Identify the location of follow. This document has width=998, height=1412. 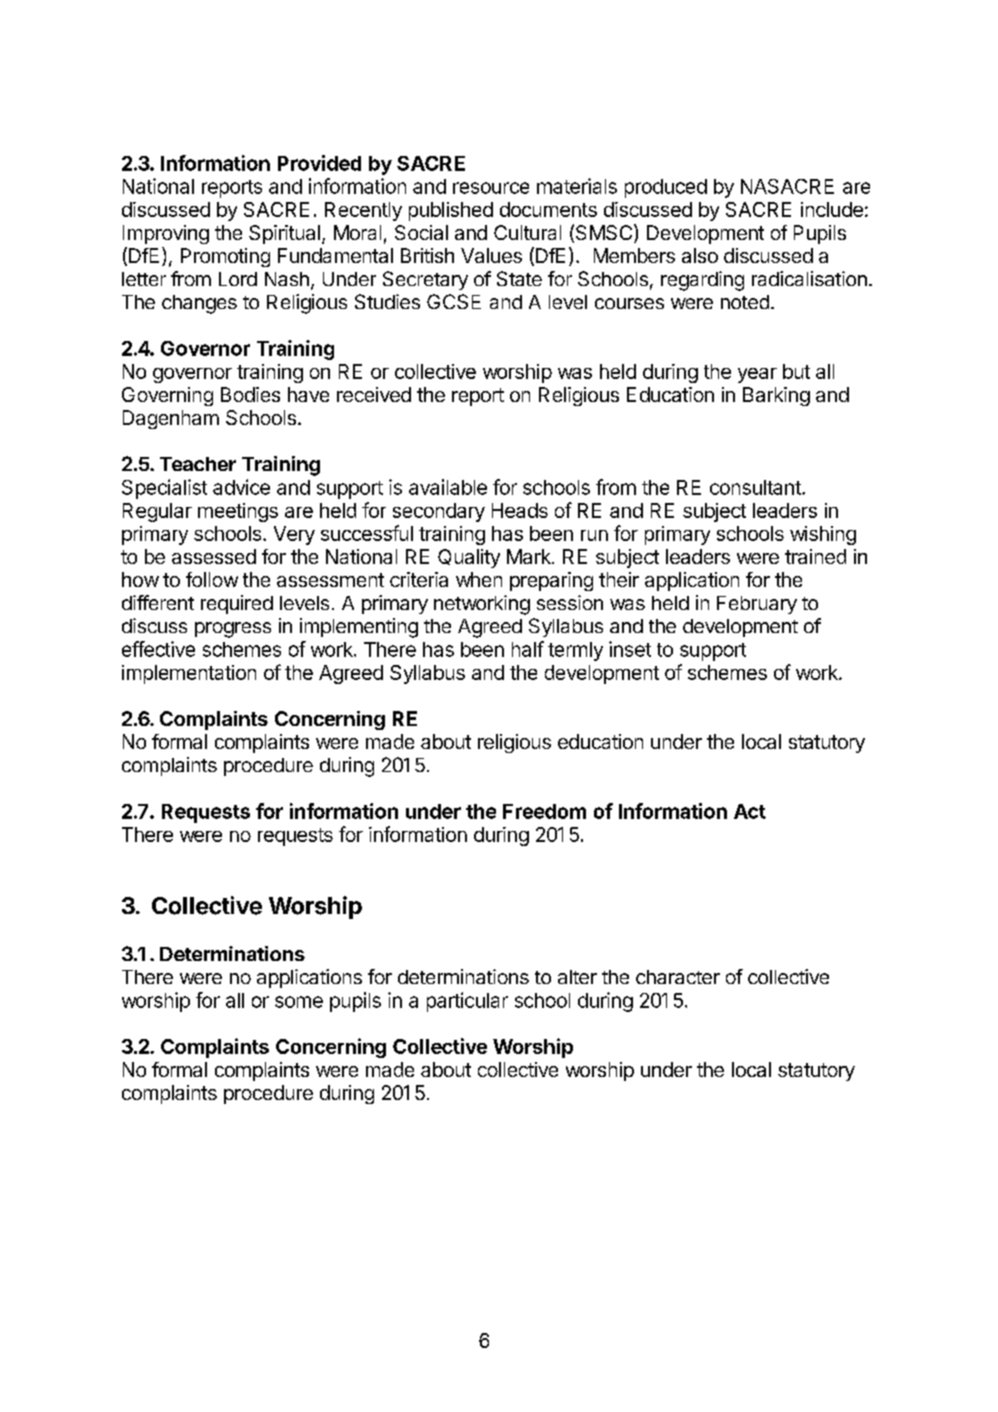
(212, 579).
